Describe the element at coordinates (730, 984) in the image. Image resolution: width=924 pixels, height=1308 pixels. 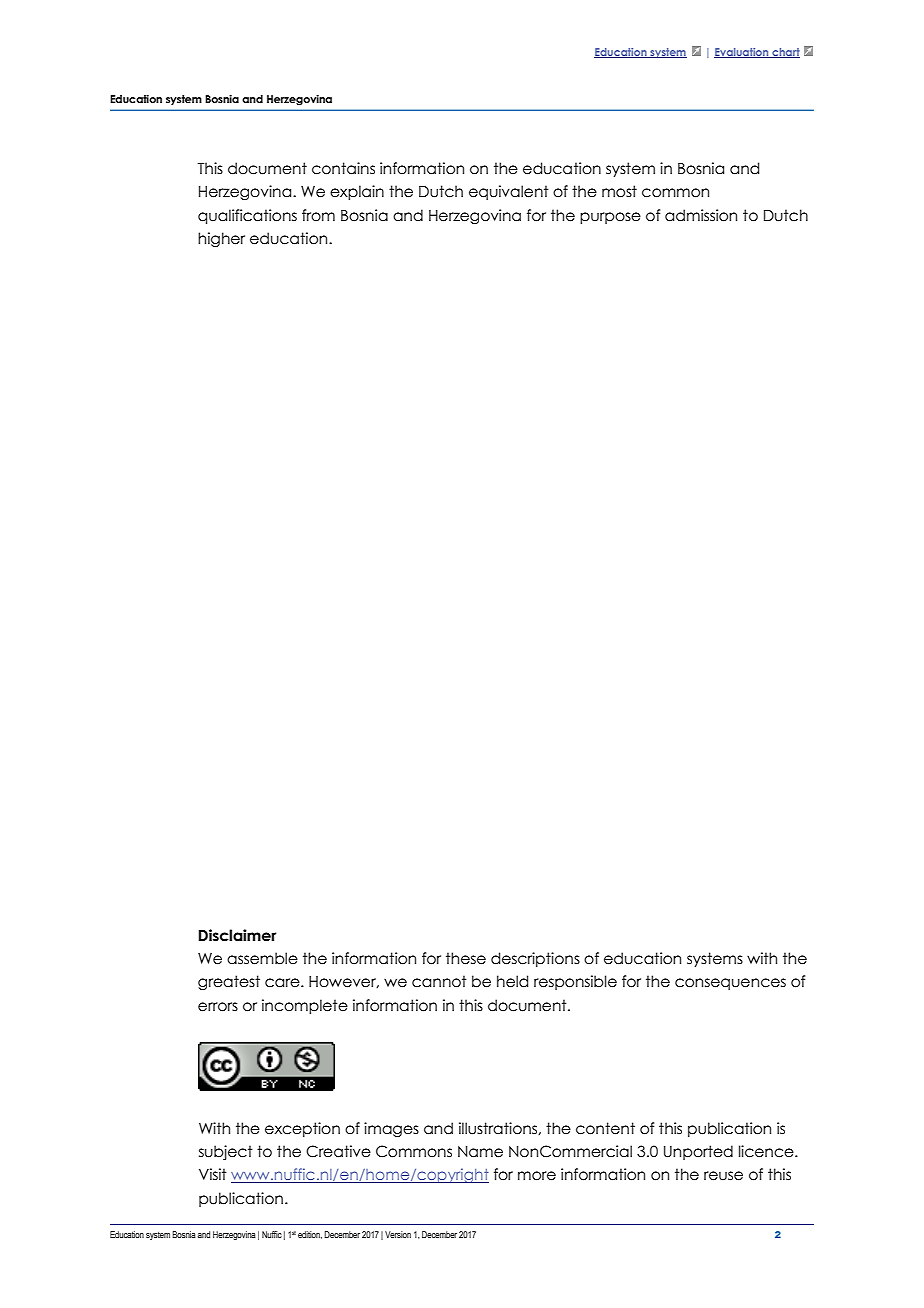
I see `consequences` at that location.
